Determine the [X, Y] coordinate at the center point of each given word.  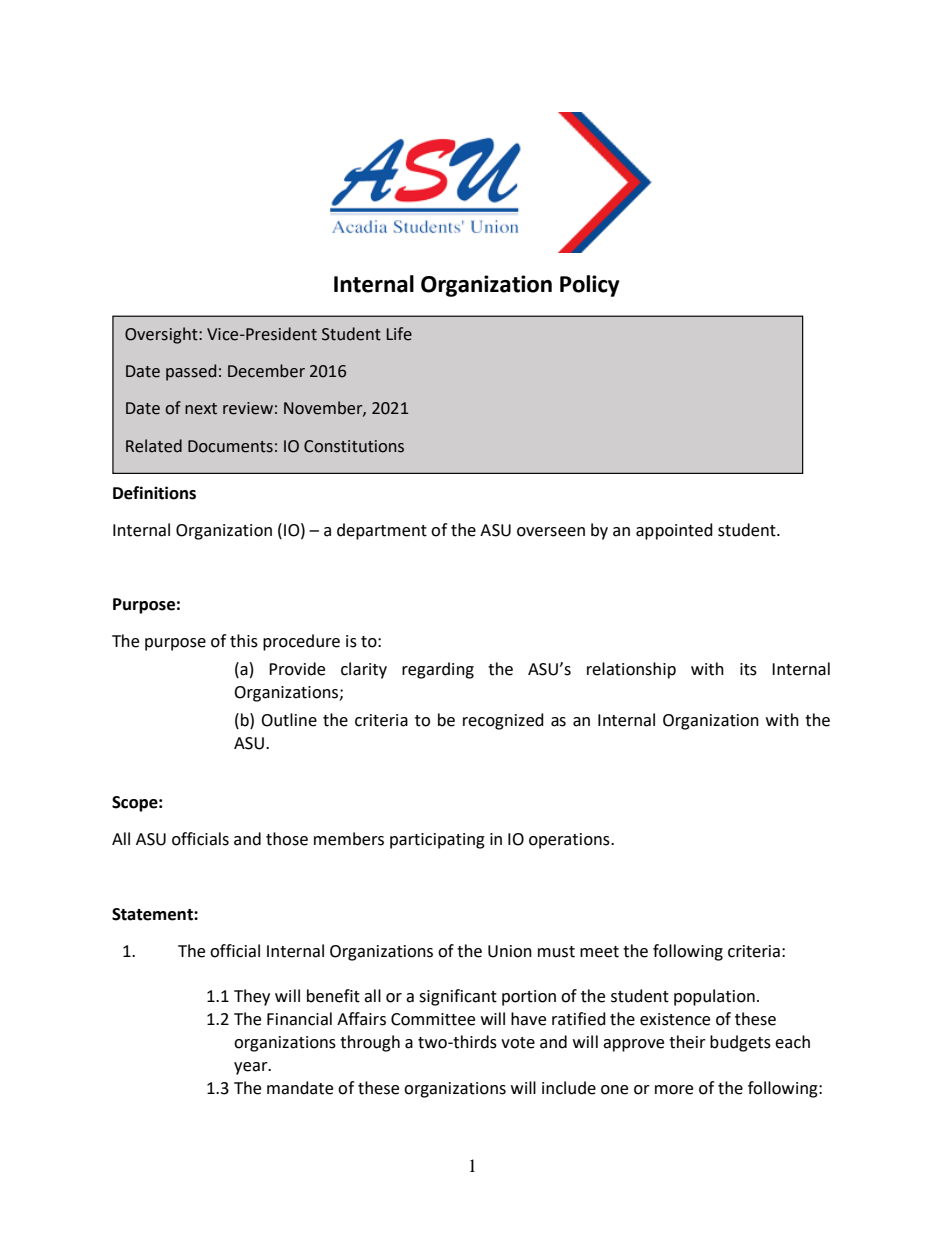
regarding [438, 670]
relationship [631, 670]
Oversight [162, 335]
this [244, 641]
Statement [153, 914]
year [252, 1068]
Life [399, 334]
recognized [503, 721]
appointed [674, 531]
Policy [590, 286]
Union [510, 951]
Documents [230, 446]
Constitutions [354, 446]
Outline [289, 720]
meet [599, 952]
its [748, 669]
